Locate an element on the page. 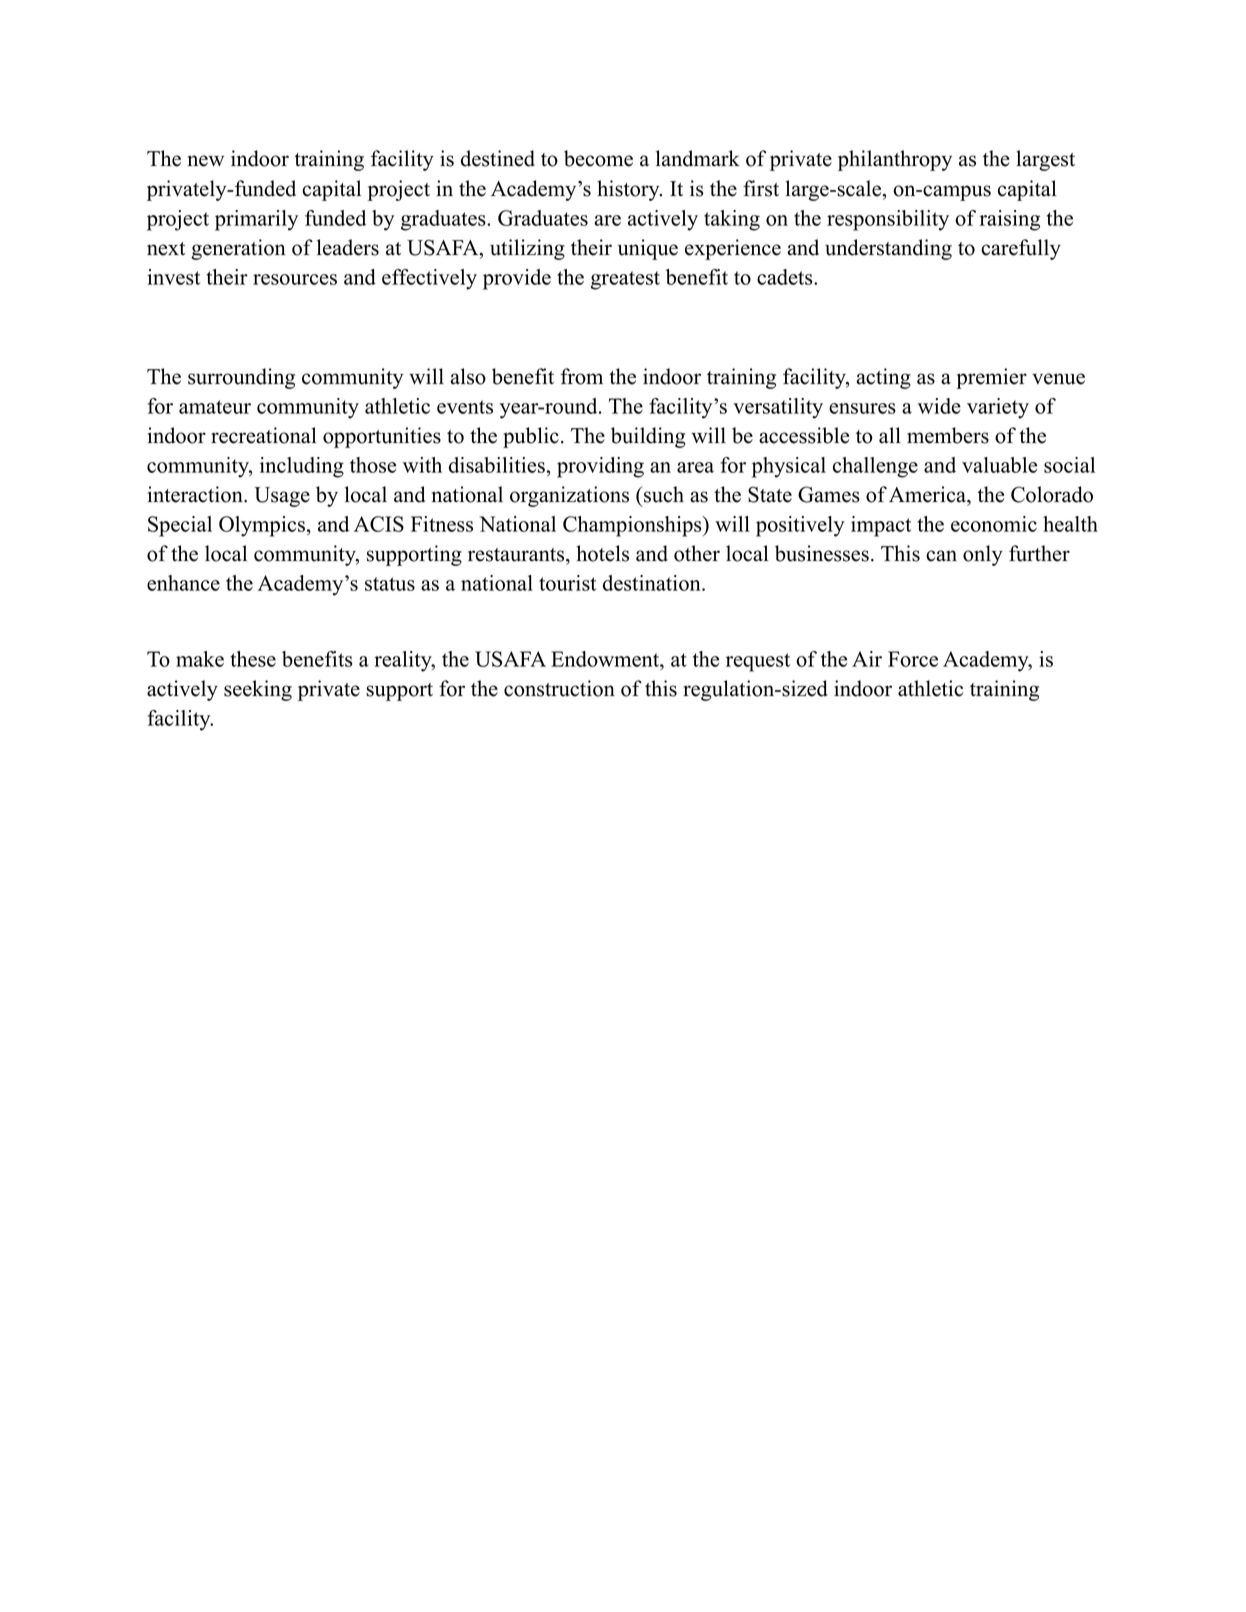 This image has width=1246, height=1612. members is located at coordinates (948, 435).
